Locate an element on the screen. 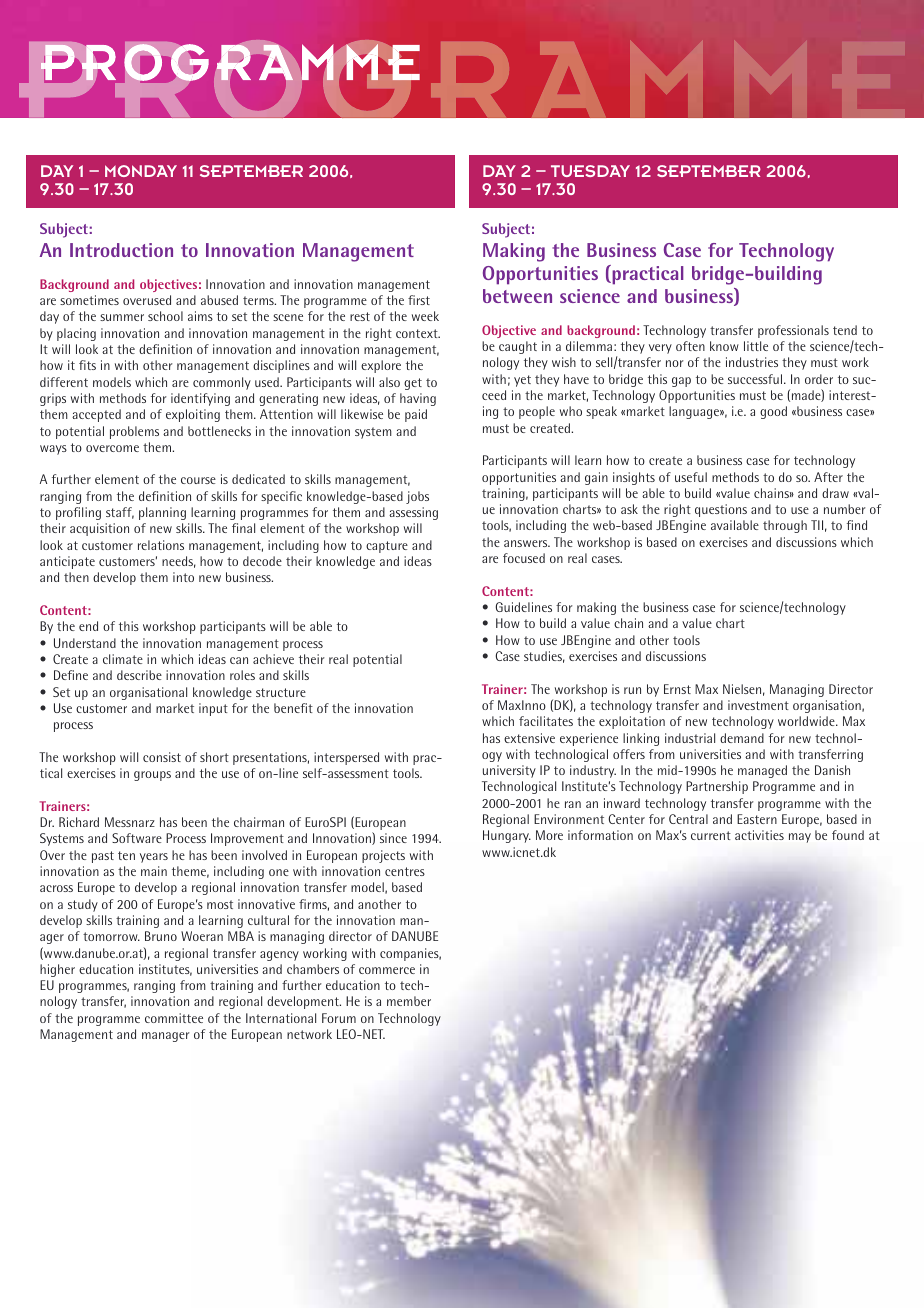 The width and height of the screenshot is (924, 1308). consist is located at coordinates (162, 757).
